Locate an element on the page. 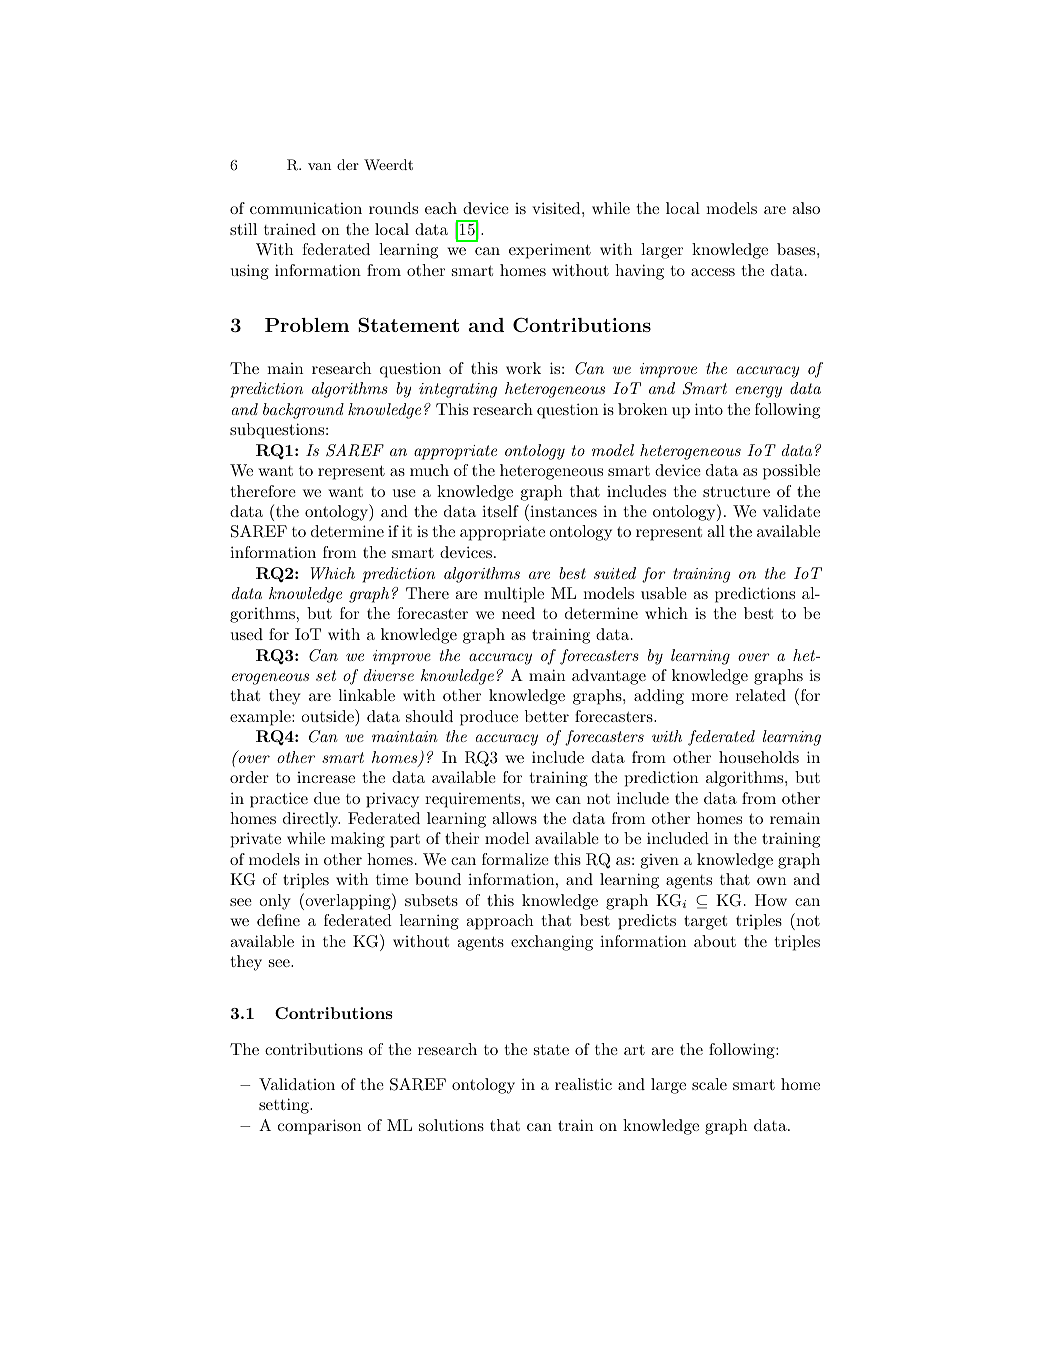 The width and height of the document is (1045, 1352). communication is located at coordinates (306, 208).
